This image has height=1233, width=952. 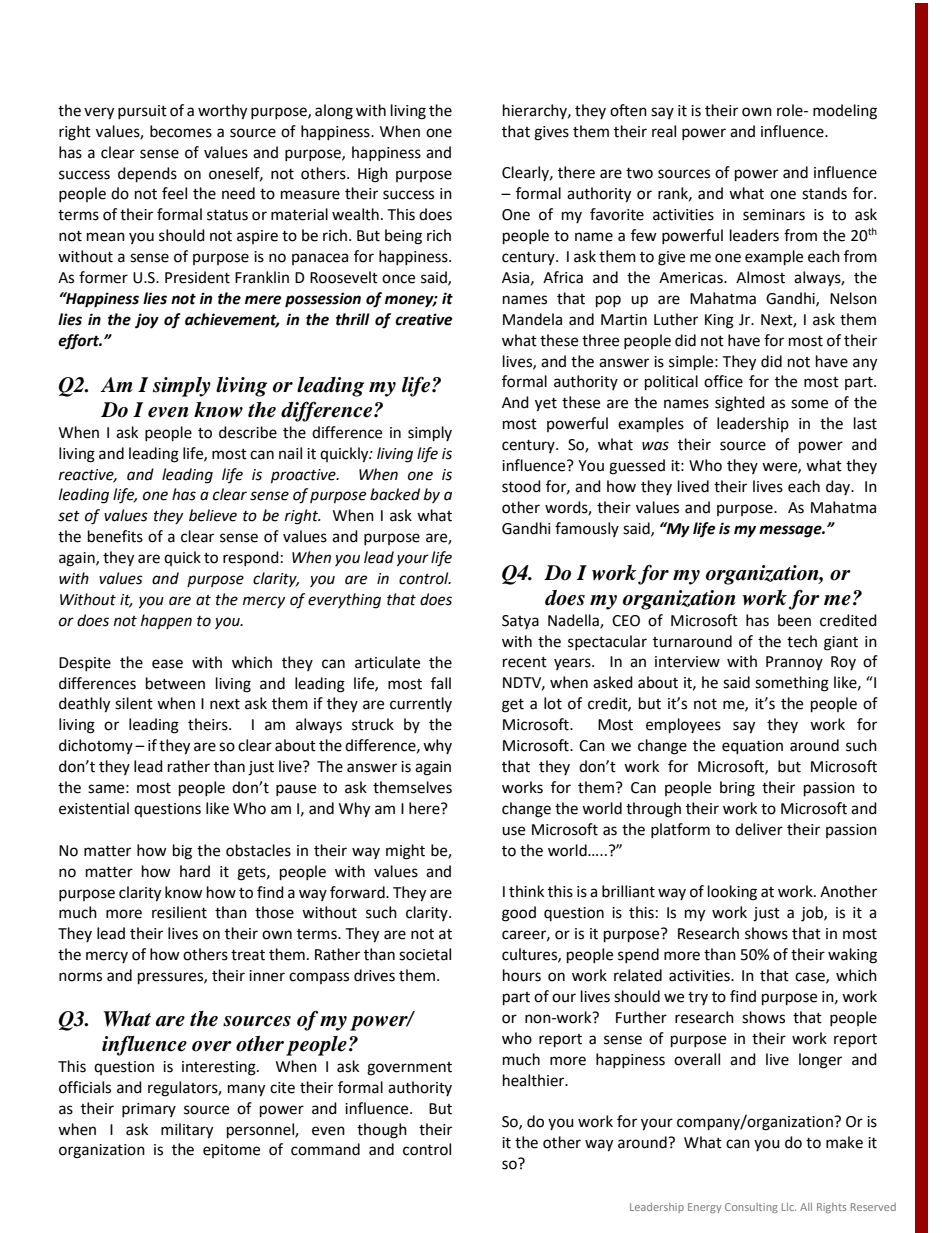 I want to click on military, so click(x=187, y=1131).
